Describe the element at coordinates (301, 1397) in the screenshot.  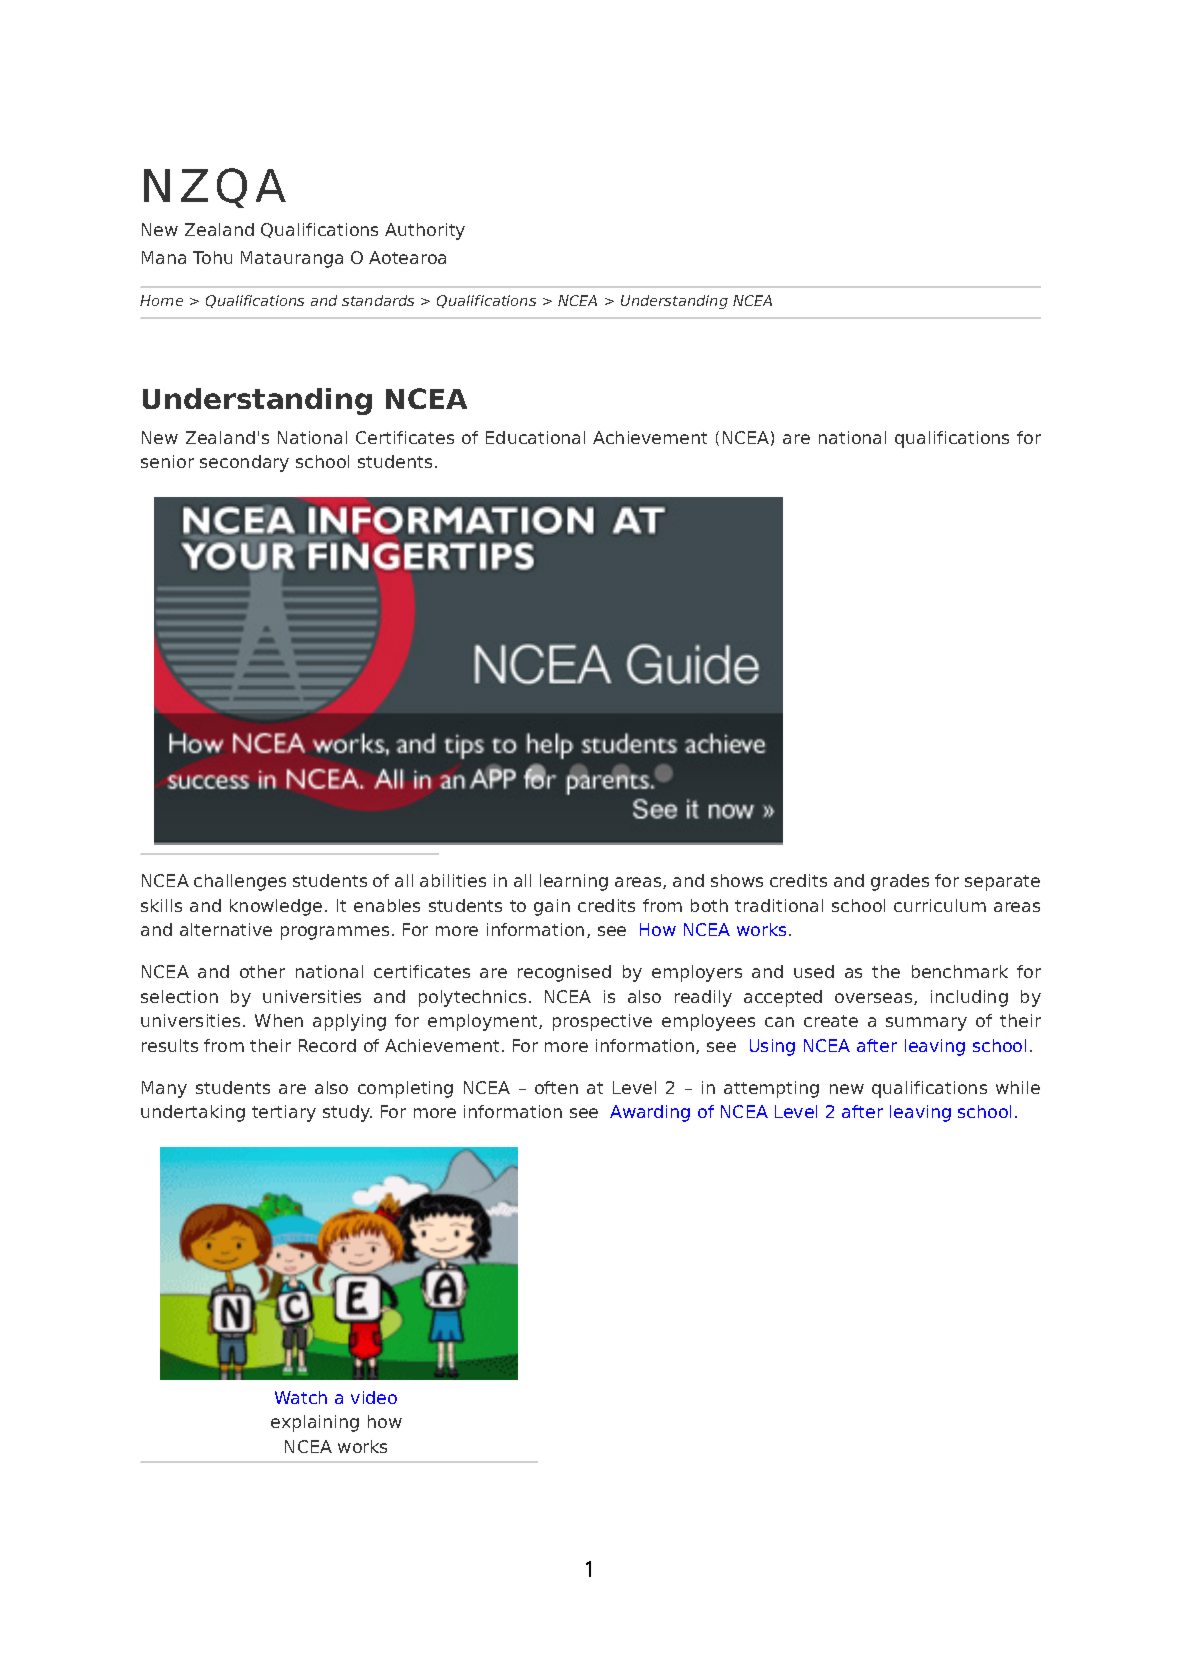
I see `Watch` at that location.
